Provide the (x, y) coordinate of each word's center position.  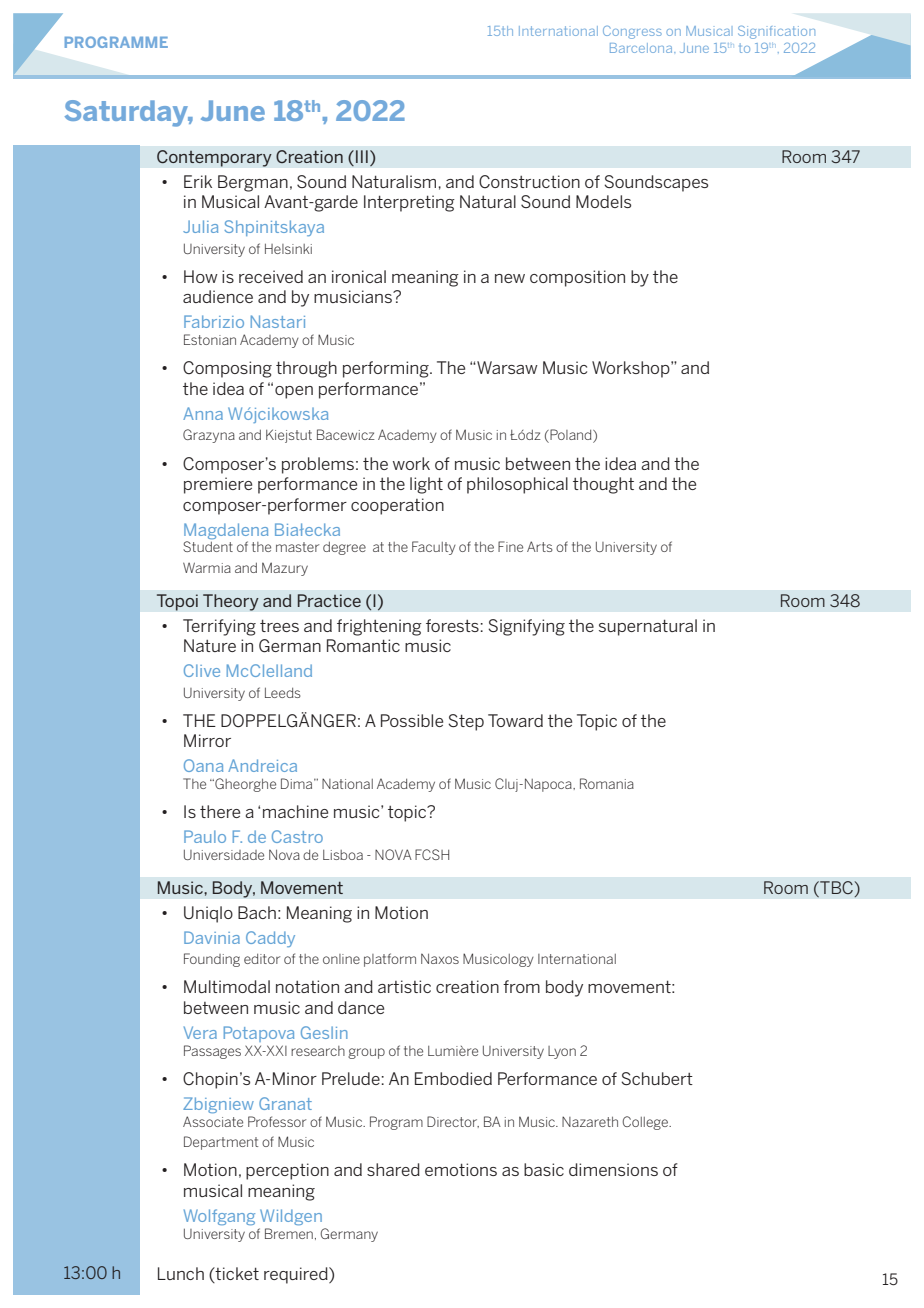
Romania (607, 783)
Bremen (289, 1233)
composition (577, 278)
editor (262, 959)
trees (279, 625)
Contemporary (214, 158)
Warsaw (506, 367)
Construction (529, 181)
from (521, 986)
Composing (227, 369)
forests (452, 625)
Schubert (657, 1078)
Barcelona (642, 48)
